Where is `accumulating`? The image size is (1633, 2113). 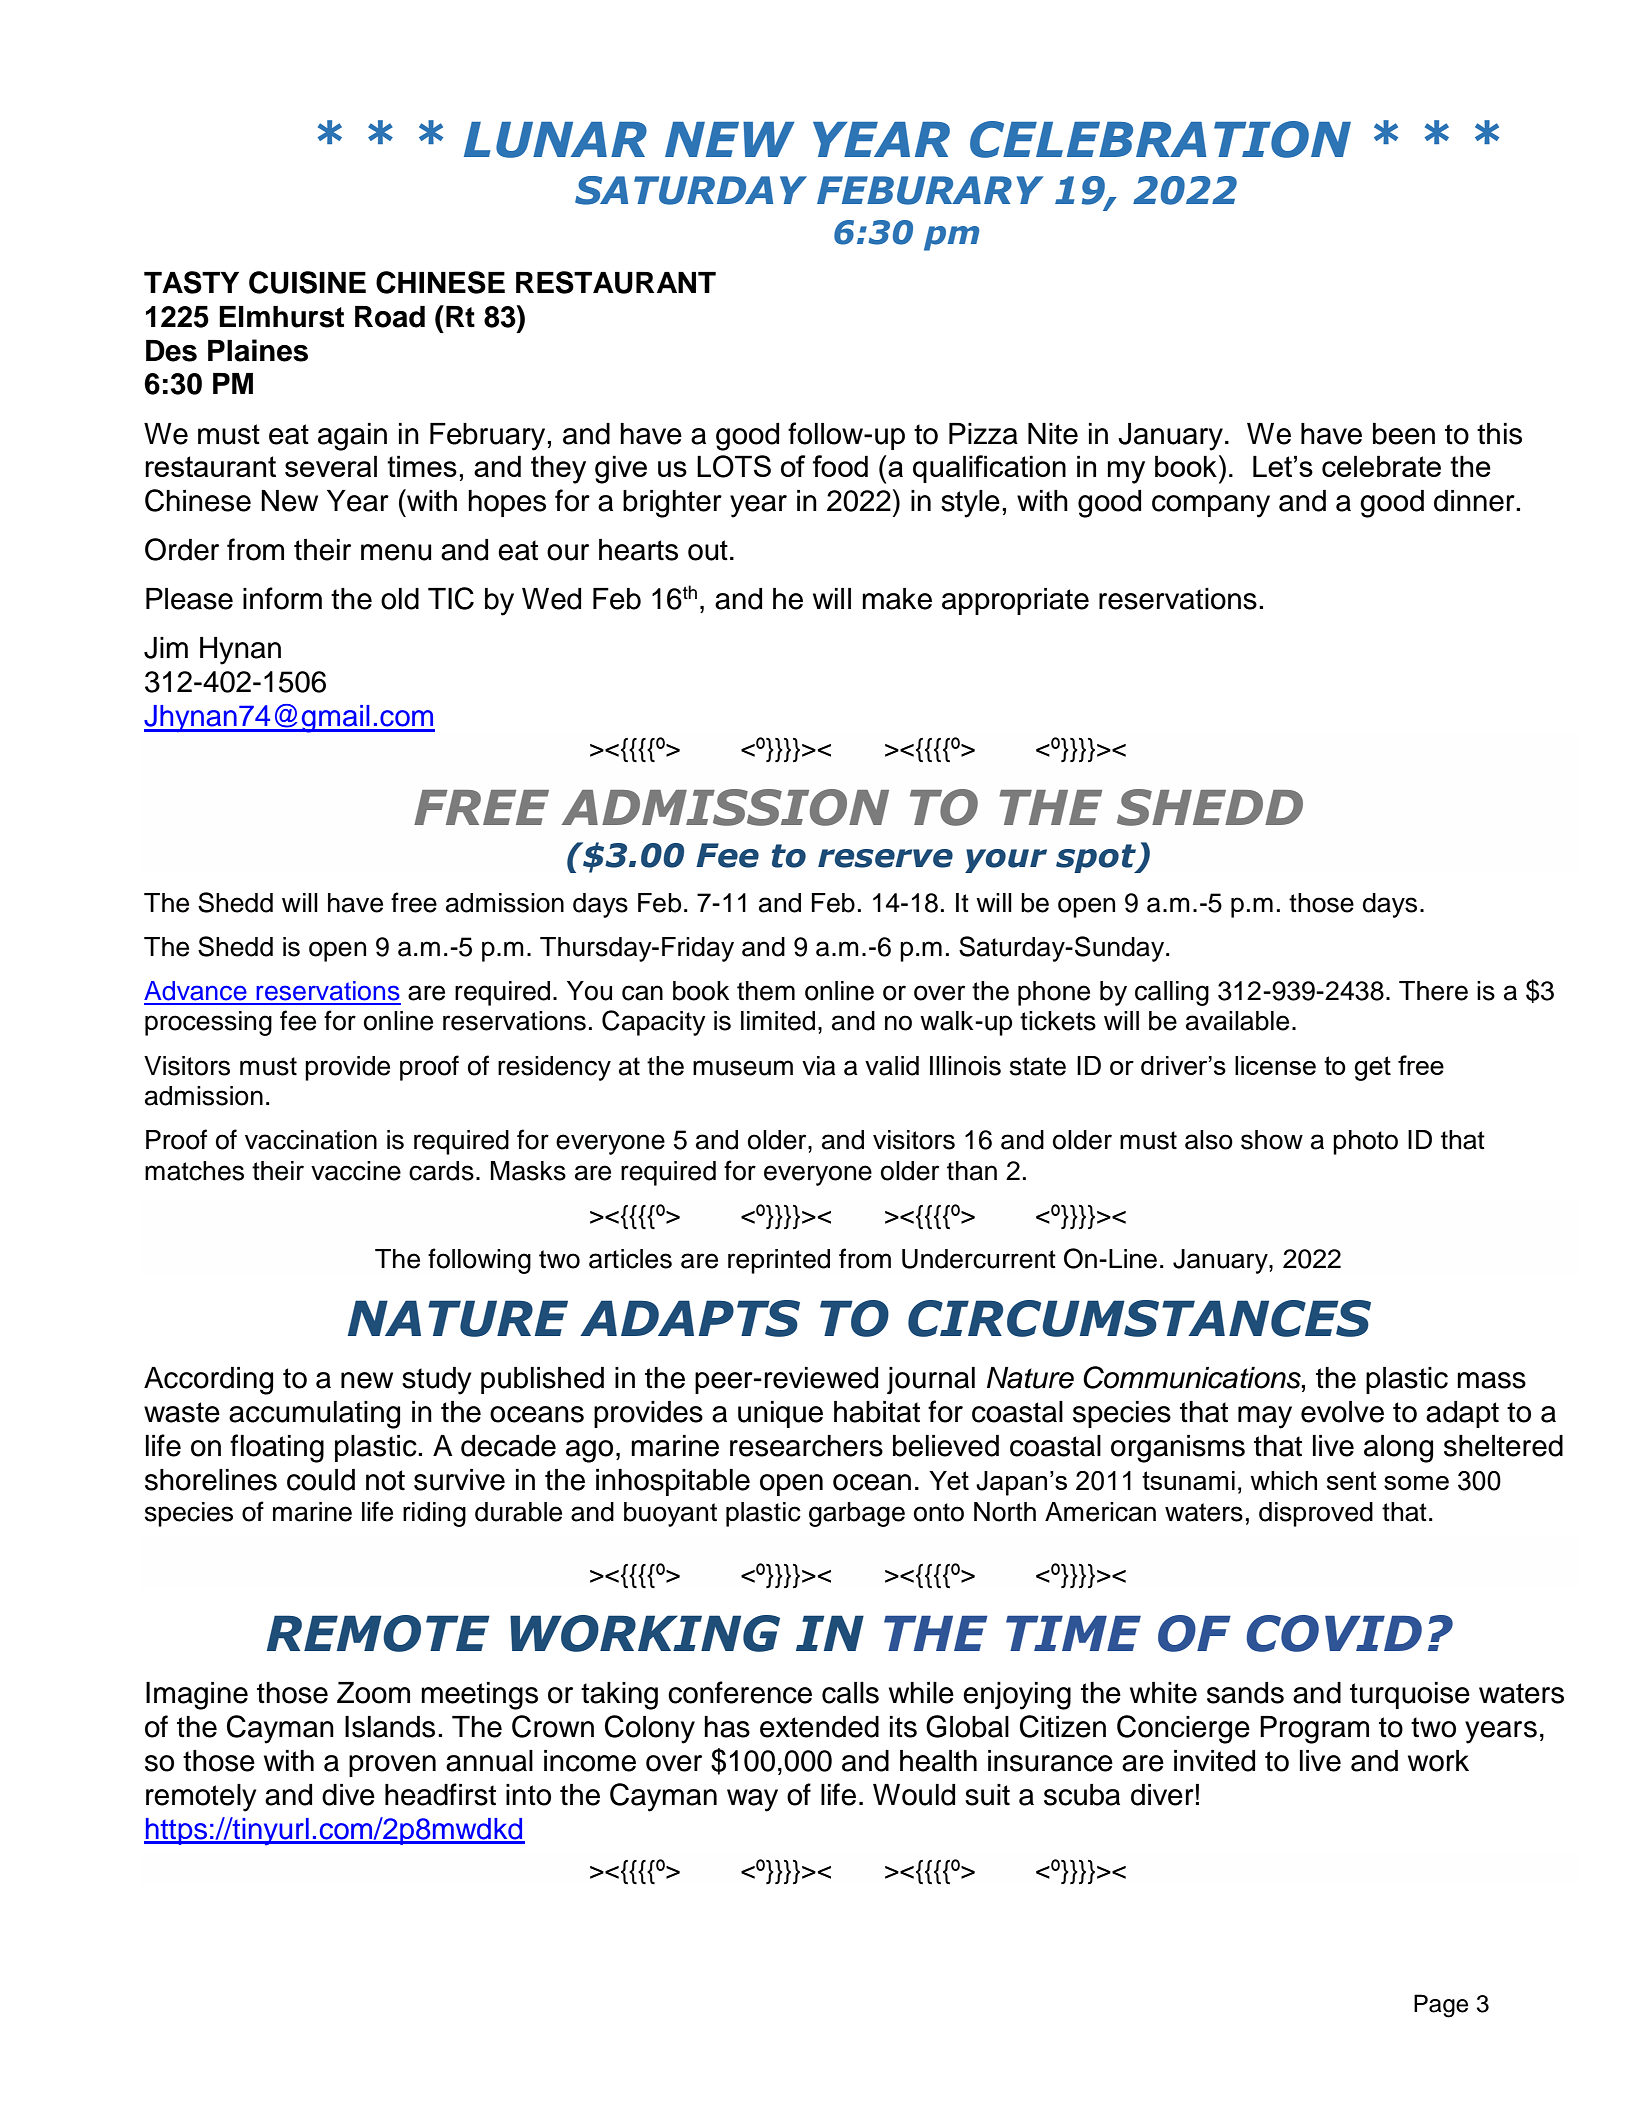
accumulating is located at coordinates (314, 1415).
